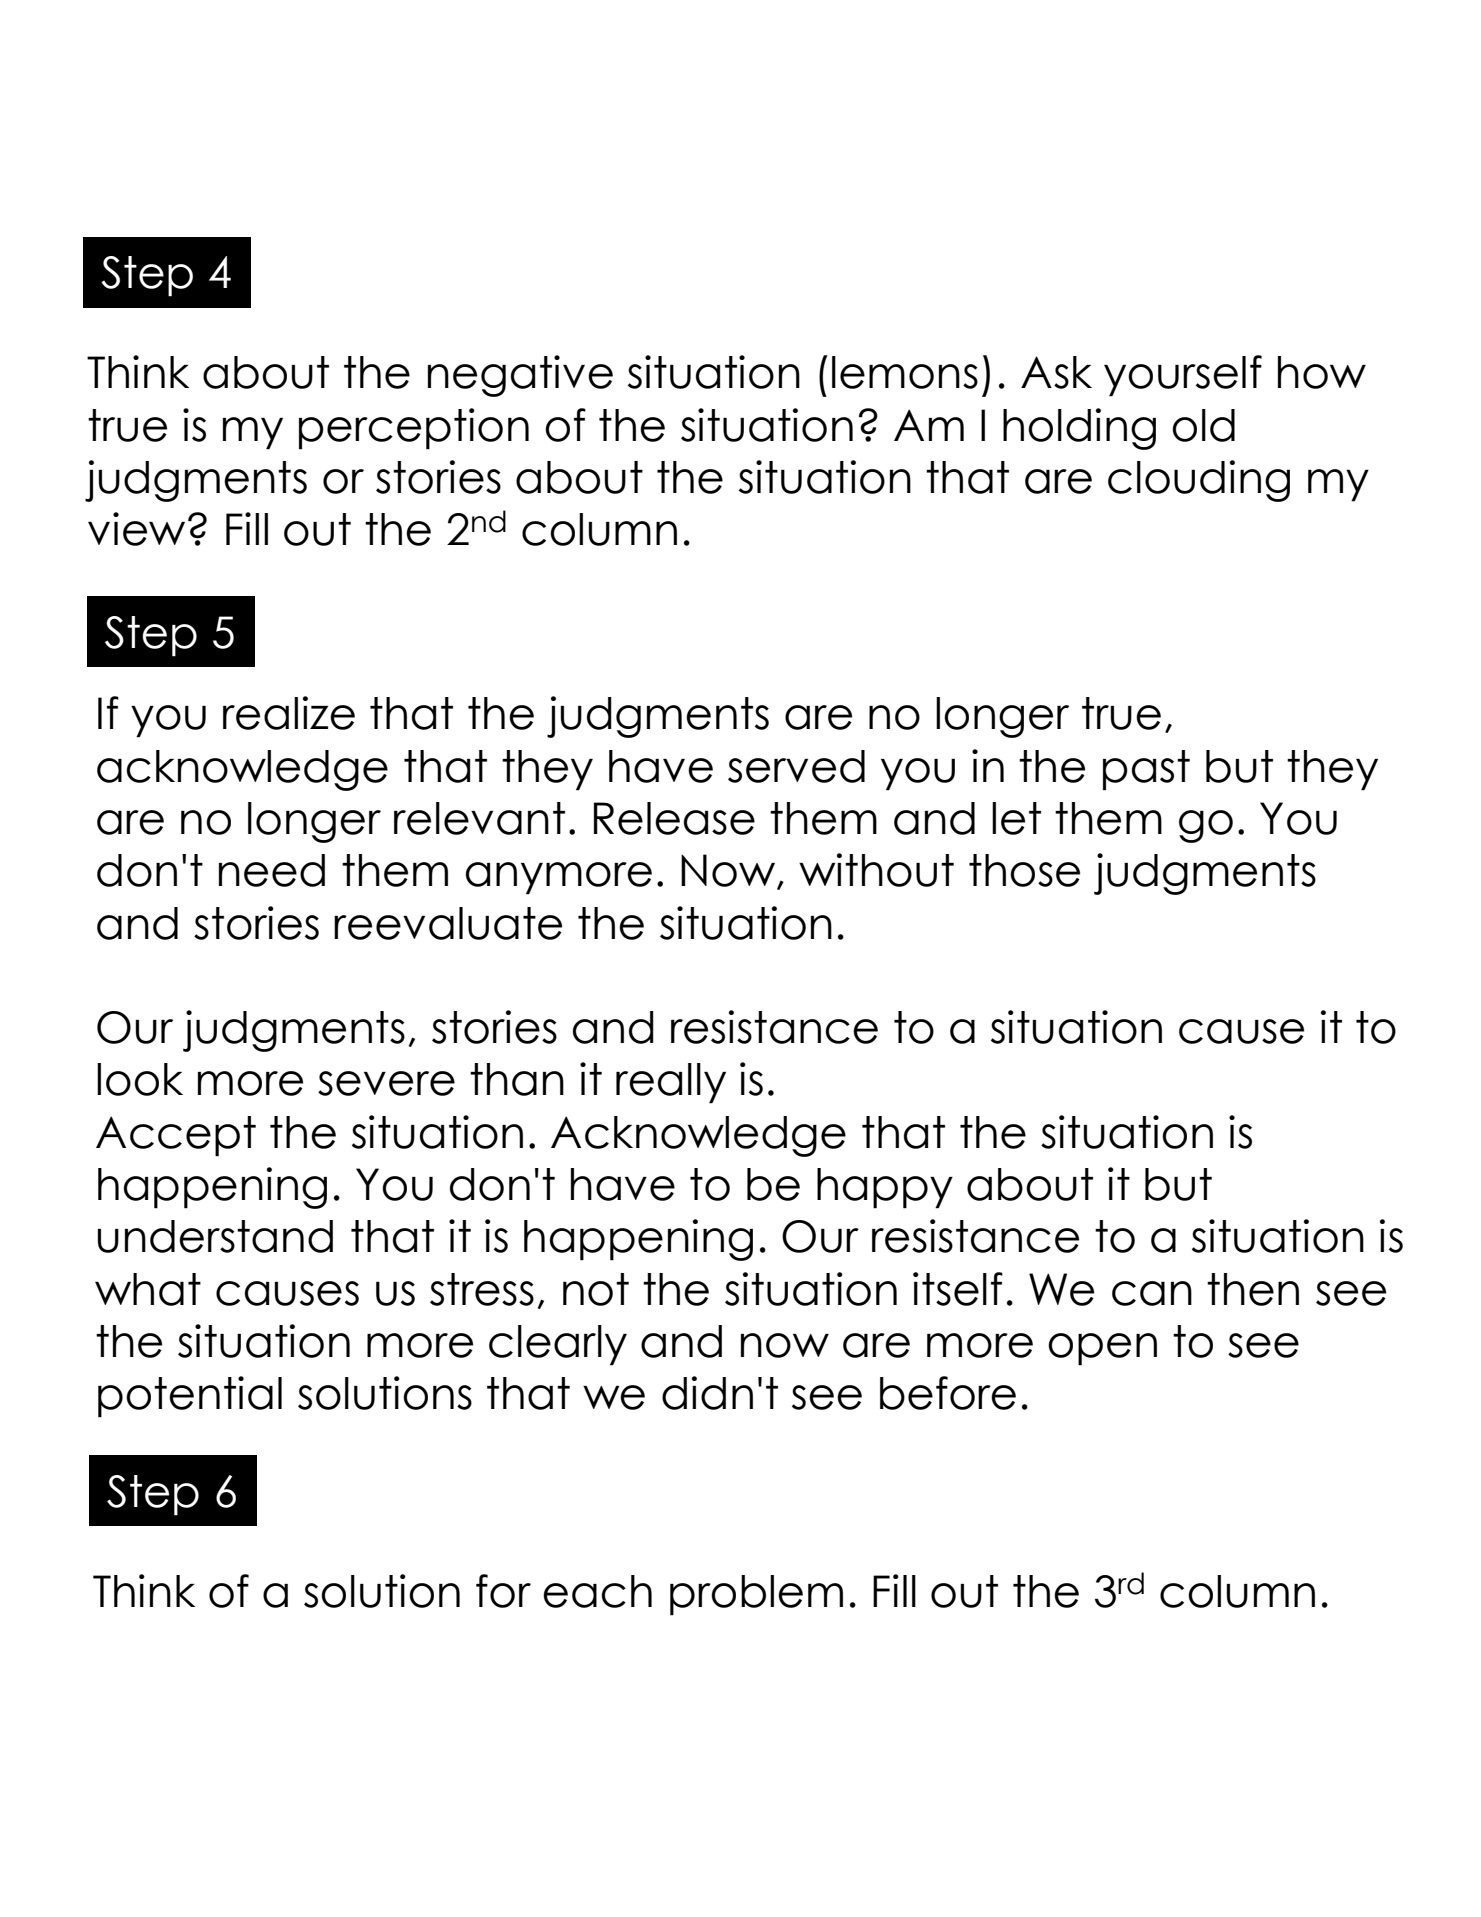 This screenshot has width=1481, height=1917. Describe the element at coordinates (520, 376) in the screenshot. I see `negative` at that location.
